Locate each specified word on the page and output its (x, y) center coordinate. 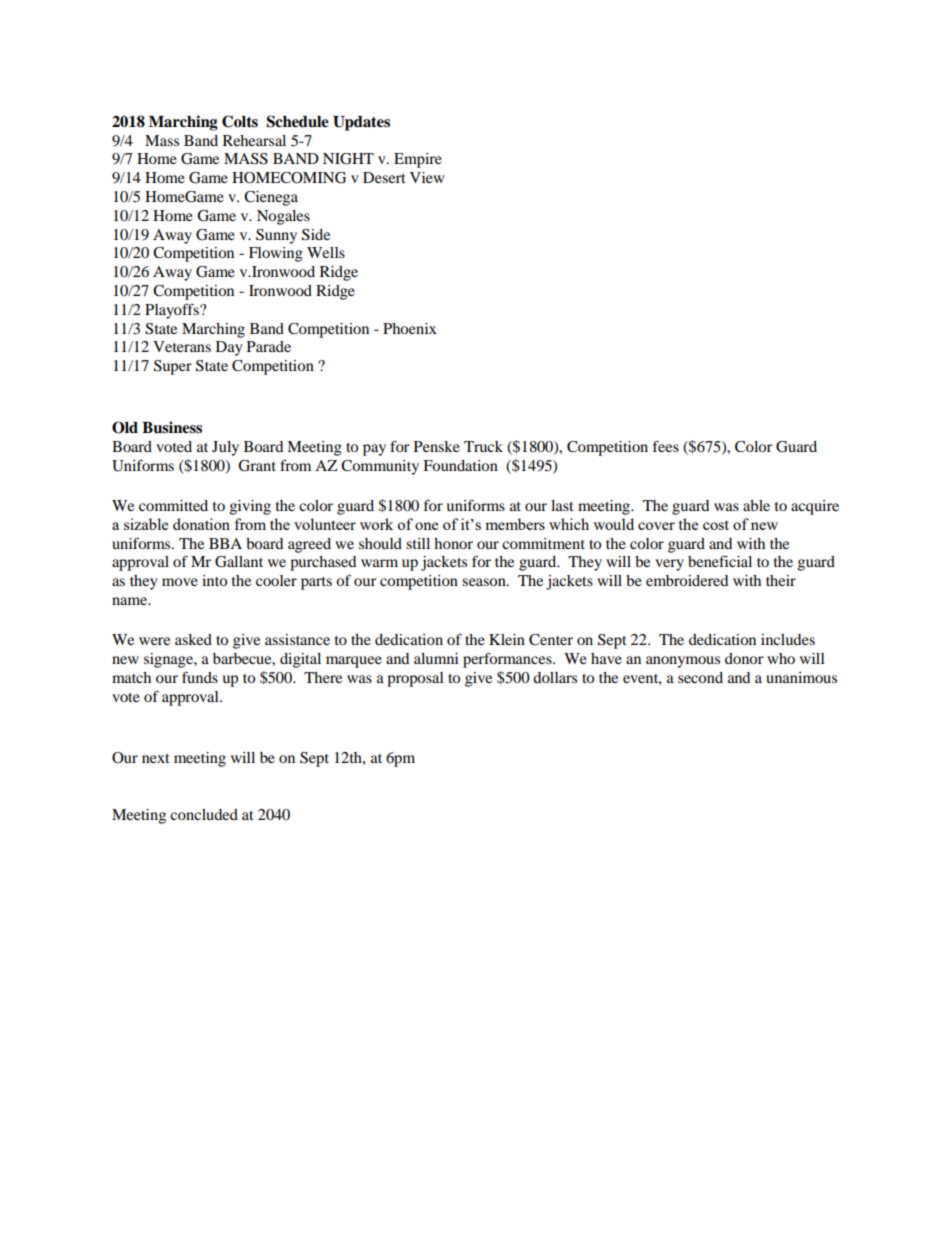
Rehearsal (254, 140)
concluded (204, 814)
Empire (418, 160)
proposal (415, 679)
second (700, 677)
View (427, 177)
